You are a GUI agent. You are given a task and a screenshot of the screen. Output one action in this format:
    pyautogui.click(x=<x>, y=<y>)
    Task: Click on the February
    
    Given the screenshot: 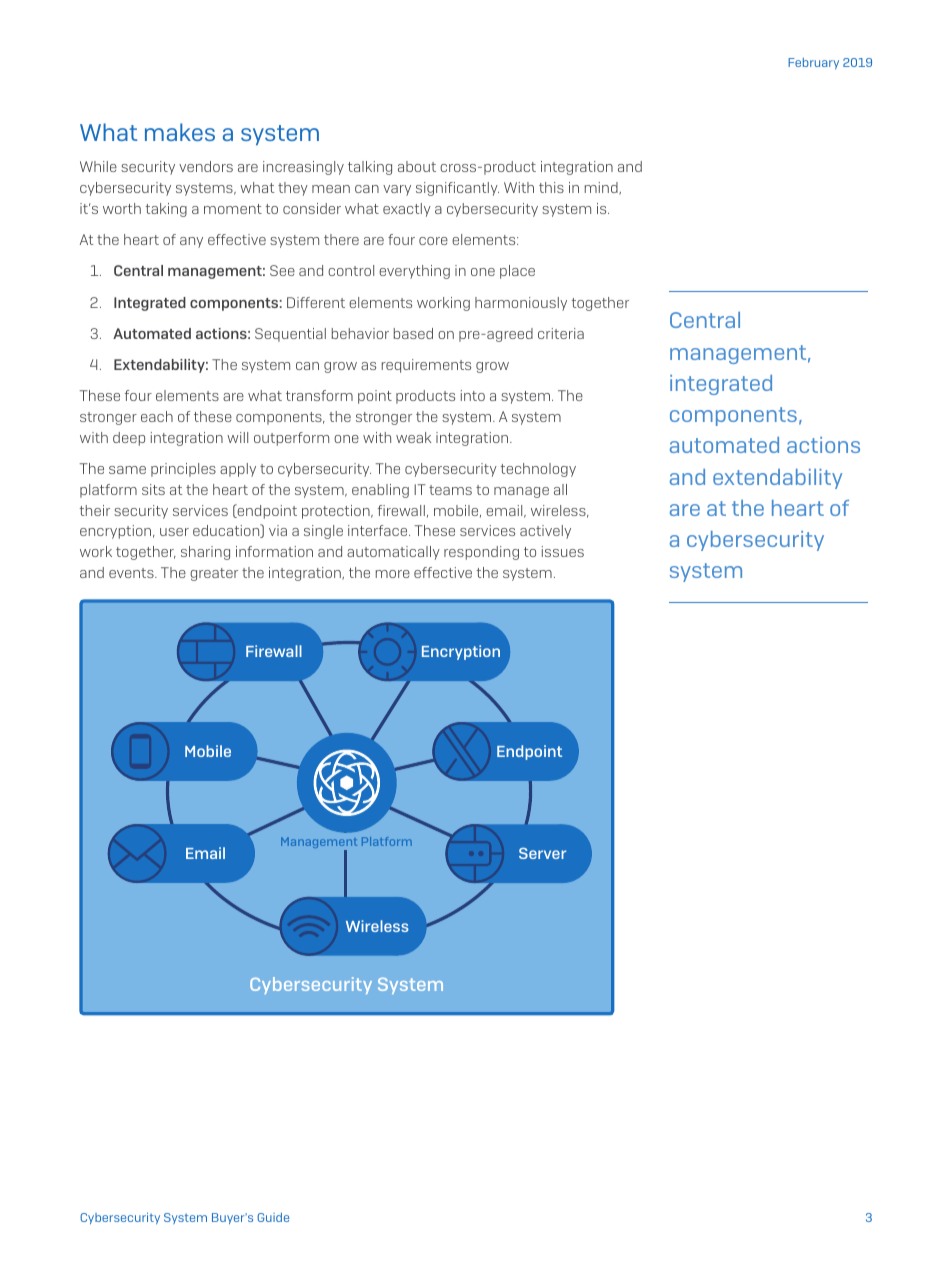 What is the action you would take?
    pyautogui.click(x=813, y=63)
